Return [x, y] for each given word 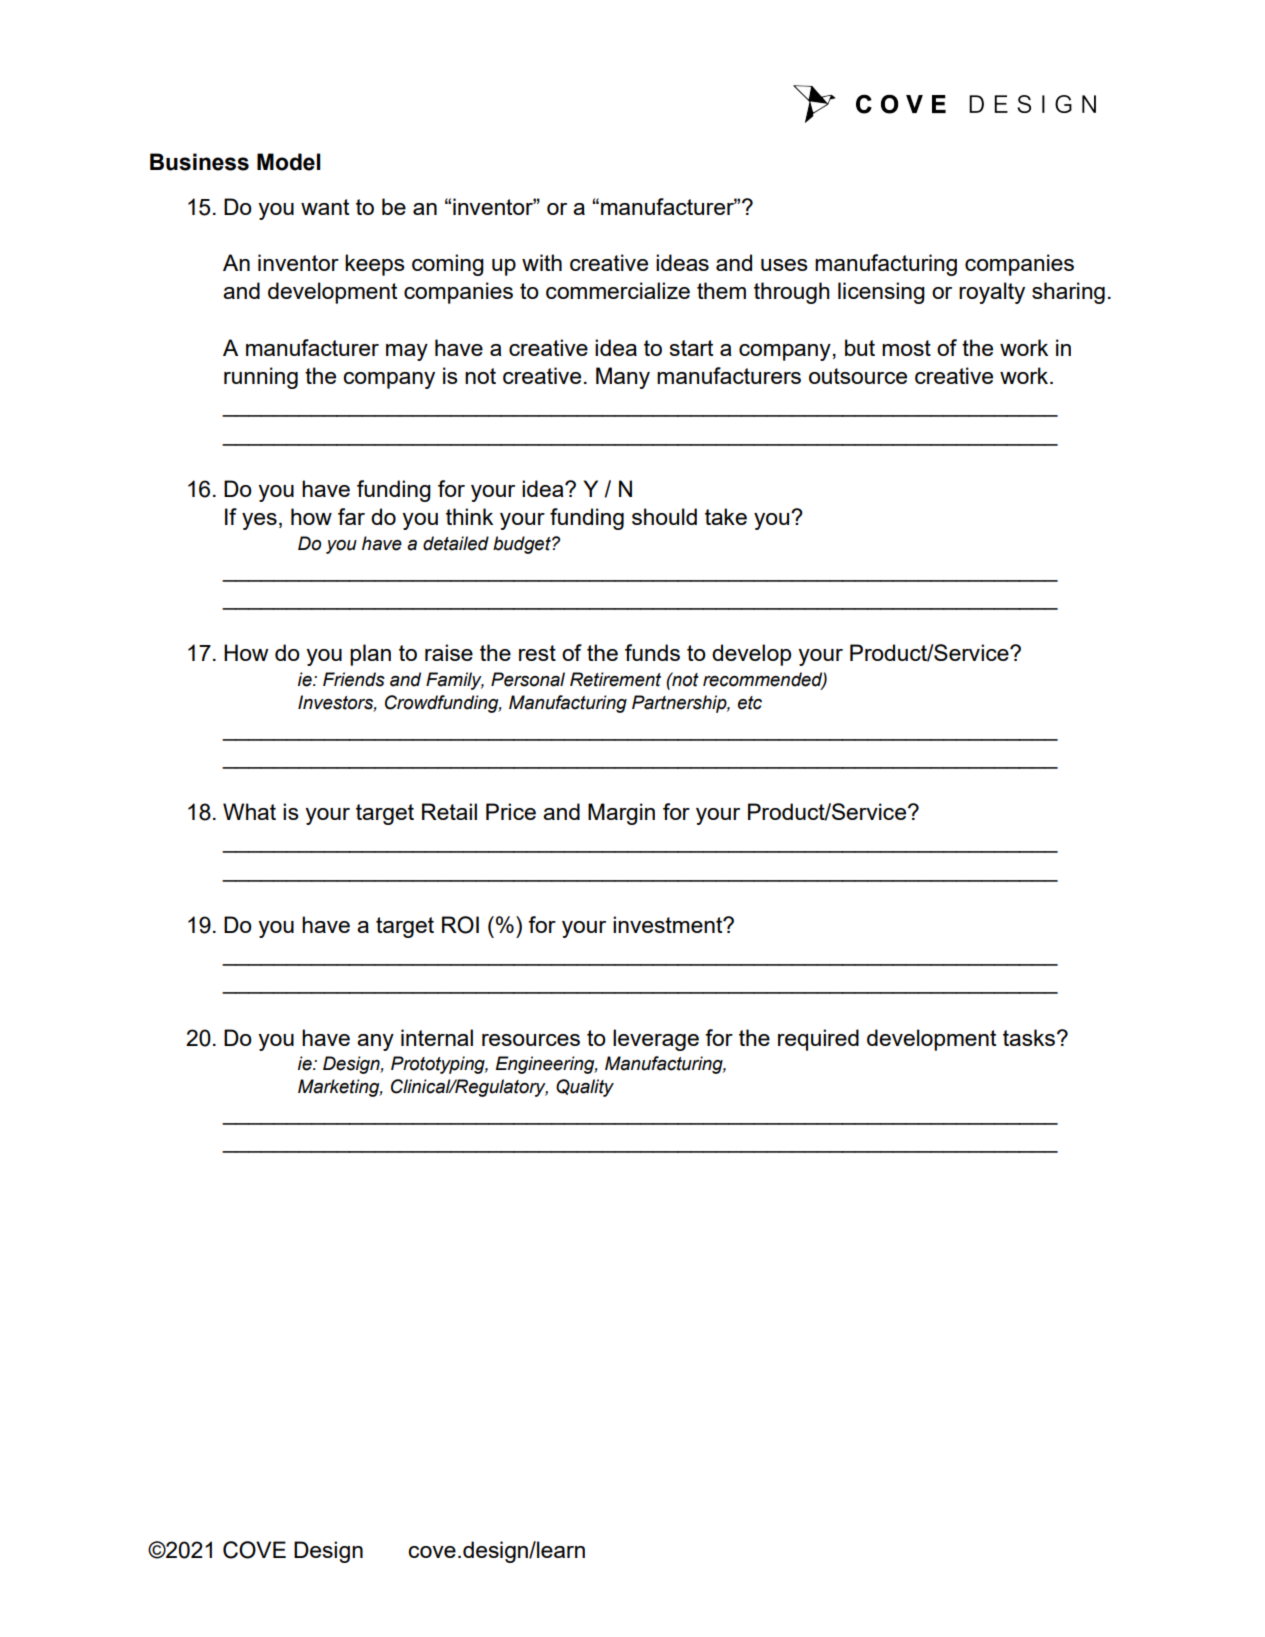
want [325, 207]
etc [750, 703]
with [542, 262]
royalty [992, 293]
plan [370, 655]
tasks [1030, 1037]
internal [437, 1037]
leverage [656, 1040]
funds [652, 652]
